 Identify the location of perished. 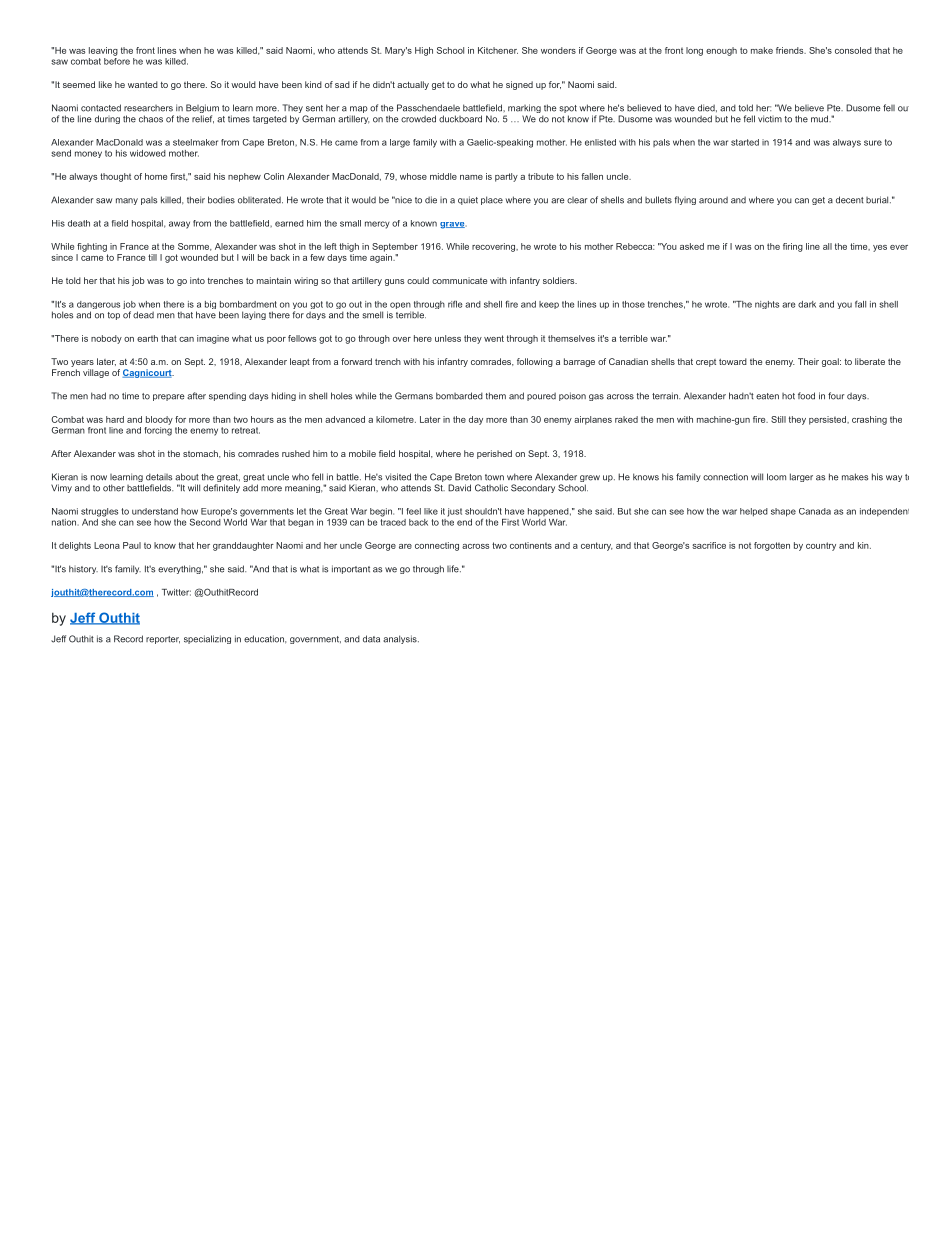
(494, 454).
